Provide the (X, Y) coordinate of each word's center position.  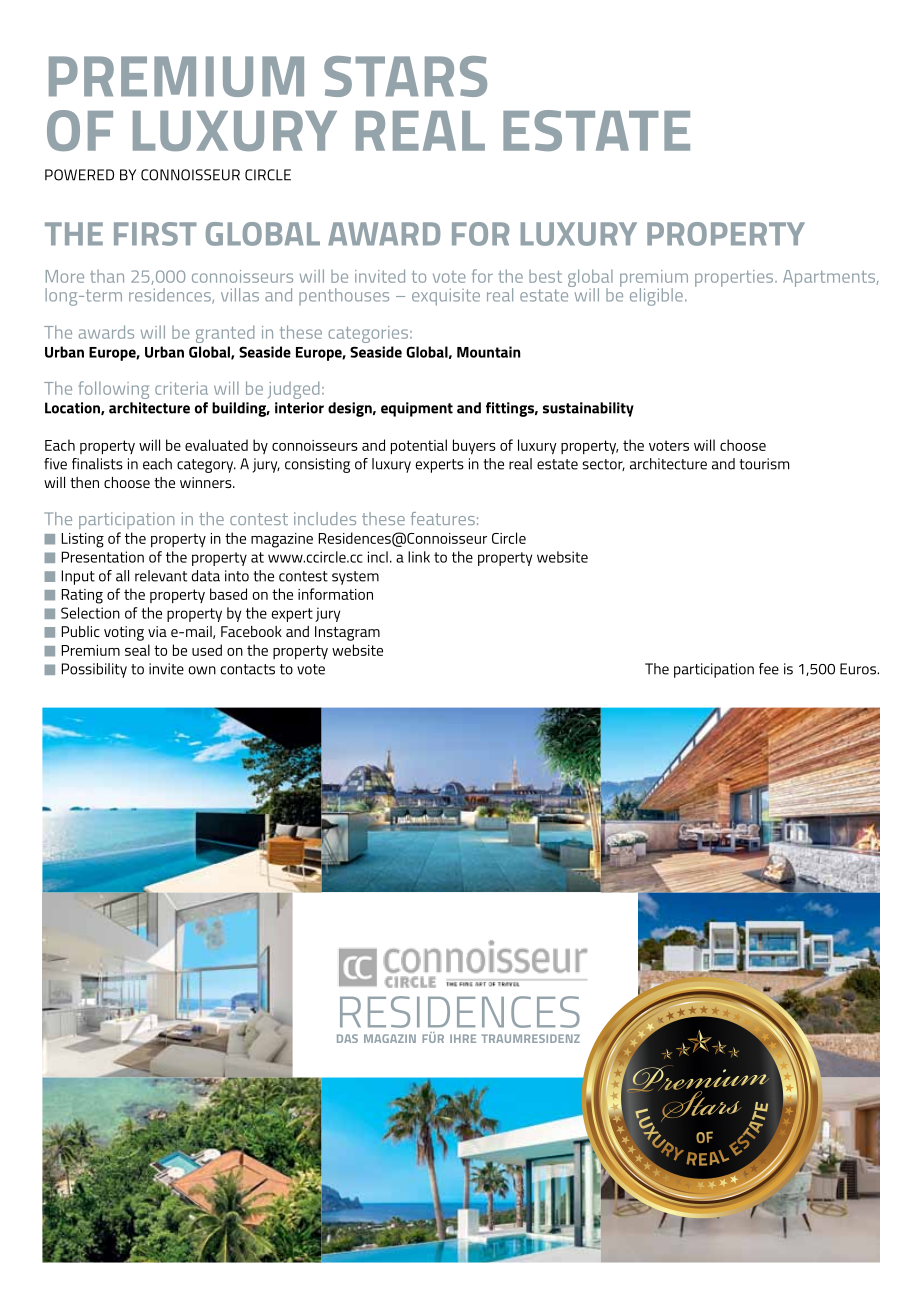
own (202, 670)
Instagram (347, 633)
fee (769, 669)
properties (735, 278)
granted (225, 334)
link (419, 557)
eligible (656, 297)
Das (347, 1038)
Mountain (489, 352)
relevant (161, 576)
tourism (764, 464)
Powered (79, 175)
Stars (405, 76)
